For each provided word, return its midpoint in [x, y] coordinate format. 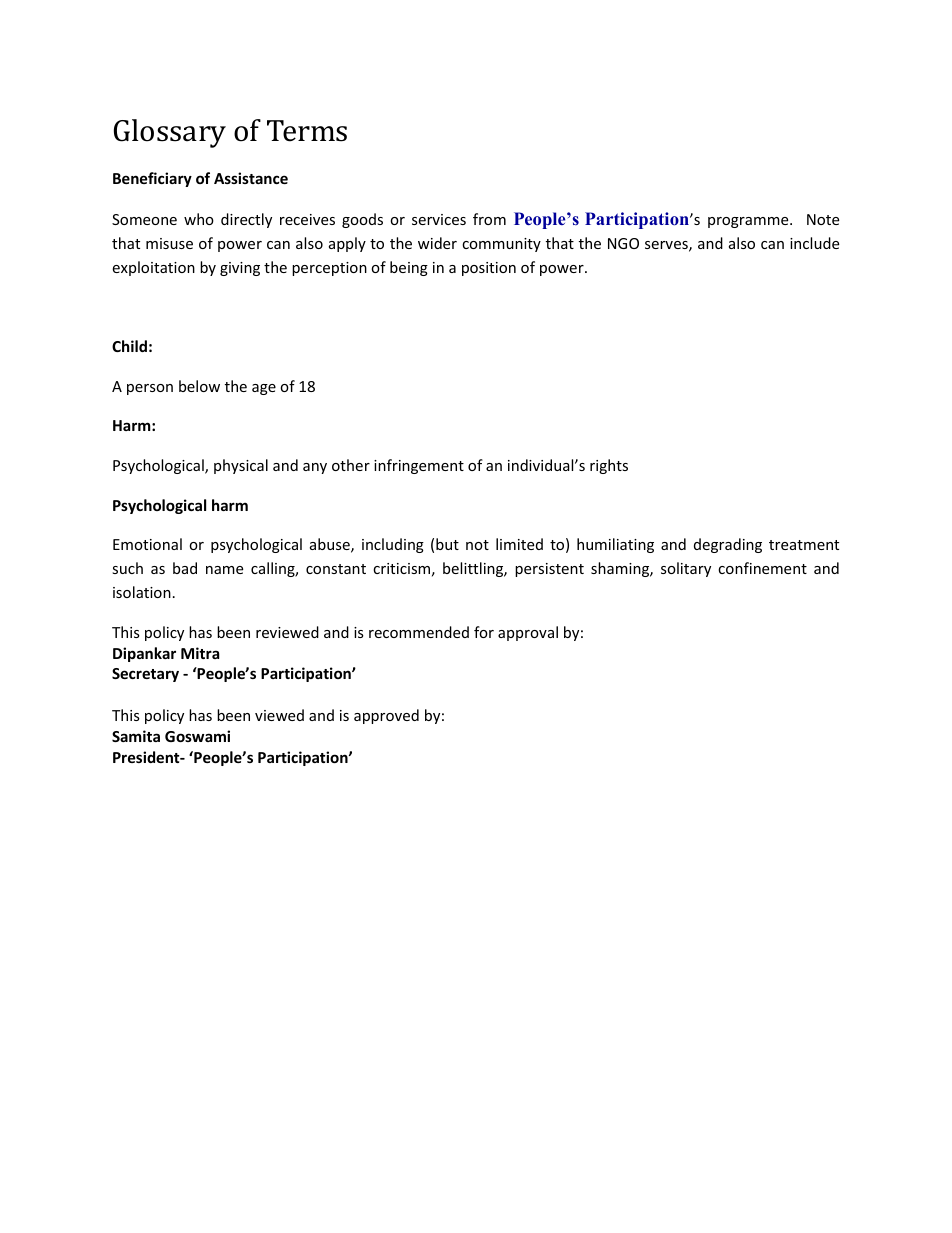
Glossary [170, 133]
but [447, 544]
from [489, 219]
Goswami [197, 736]
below [199, 386]
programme [749, 222]
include [814, 243]
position [489, 269]
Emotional [147, 544]
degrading [728, 545]
